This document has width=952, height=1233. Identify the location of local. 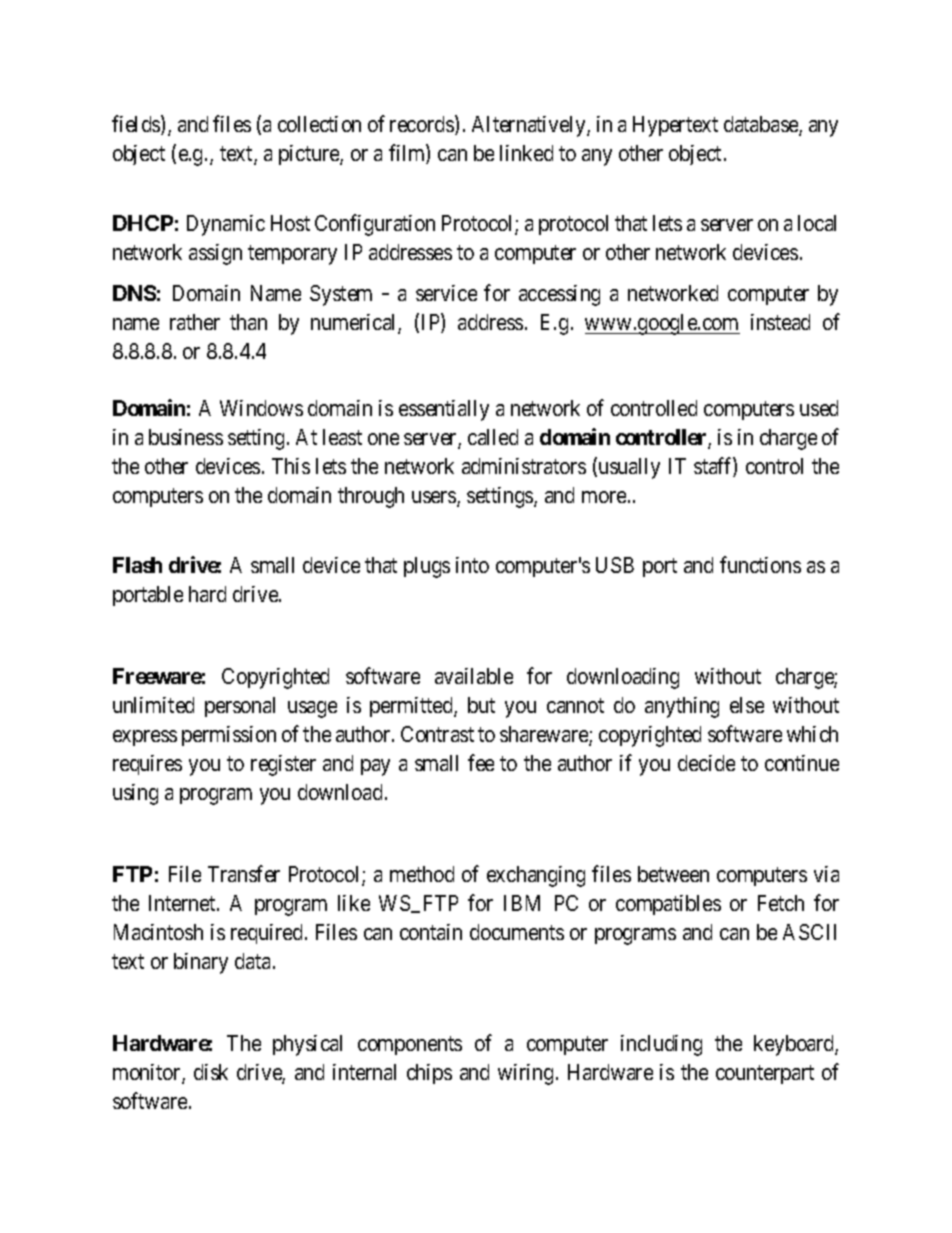
(817, 223).
